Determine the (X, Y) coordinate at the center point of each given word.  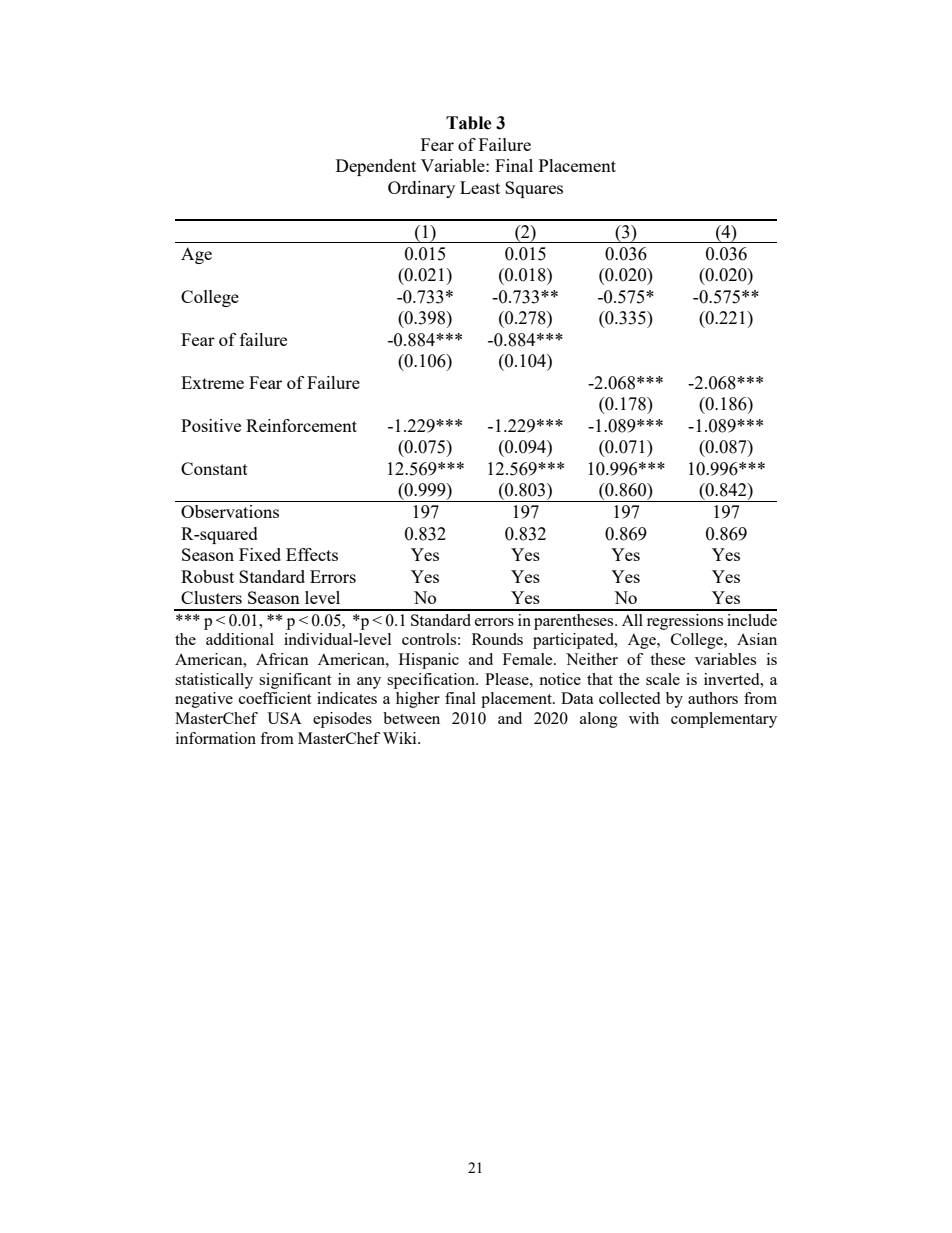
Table (469, 123)
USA (284, 718)
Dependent (376, 167)
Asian (757, 639)
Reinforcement (301, 425)
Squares (534, 189)
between (411, 718)
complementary (724, 720)
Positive (211, 425)
